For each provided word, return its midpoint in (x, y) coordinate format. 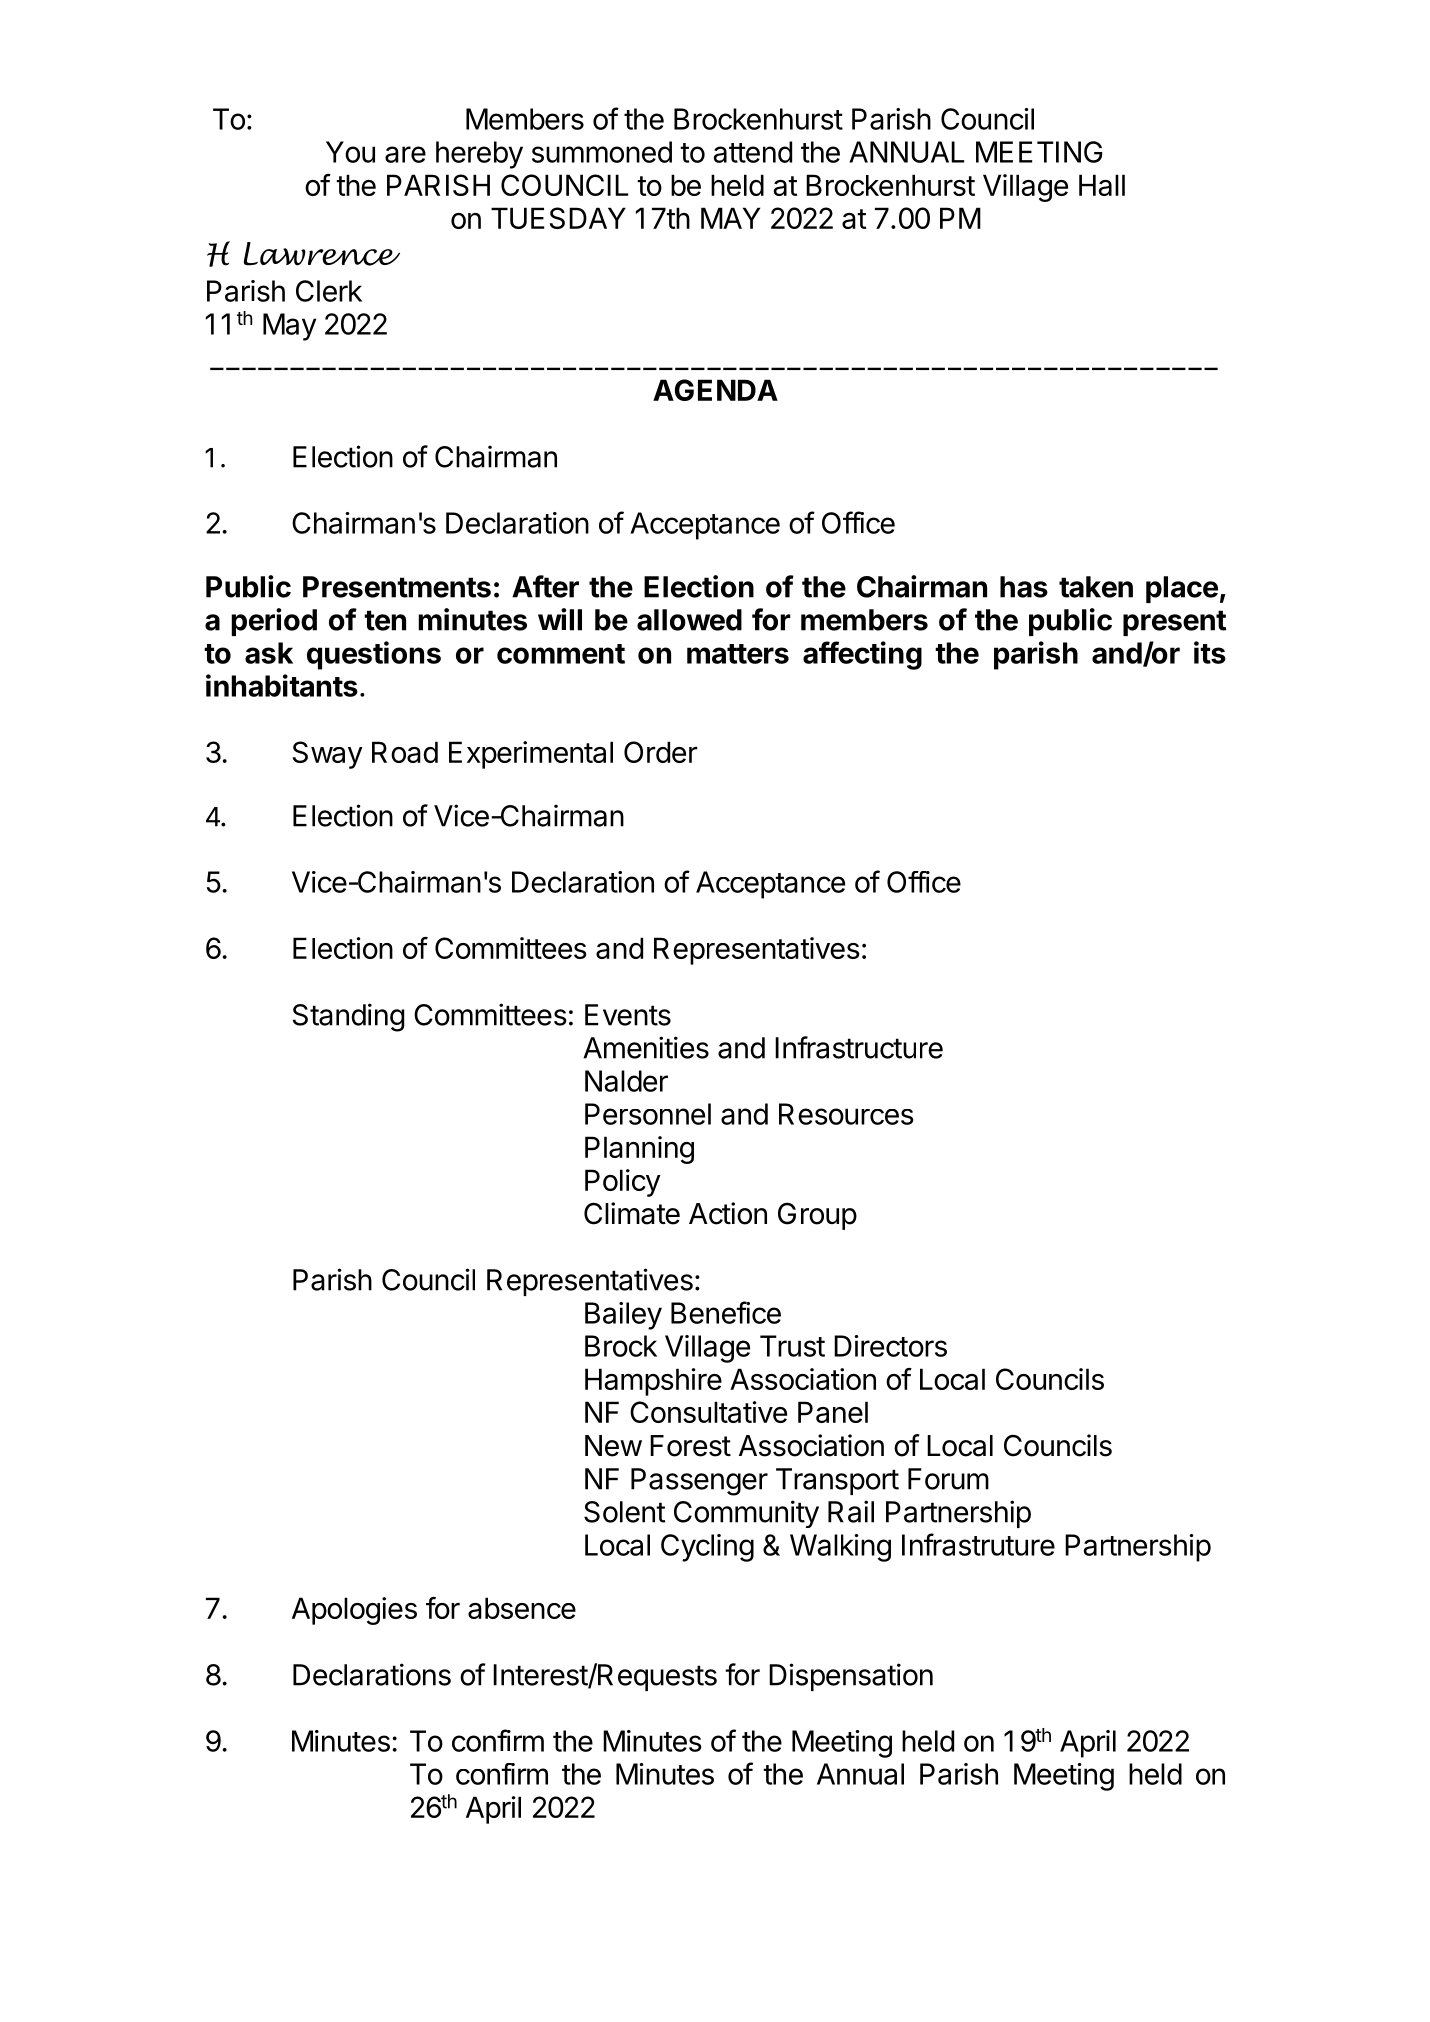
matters (738, 654)
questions (374, 655)
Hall (1102, 185)
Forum (948, 1479)
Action (728, 1213)
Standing (349, 1017)
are (405, 154)
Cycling (707, 1548)
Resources (846, 1114)
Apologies (354, 1611)
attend (753, 152)
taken (1096, 587)
